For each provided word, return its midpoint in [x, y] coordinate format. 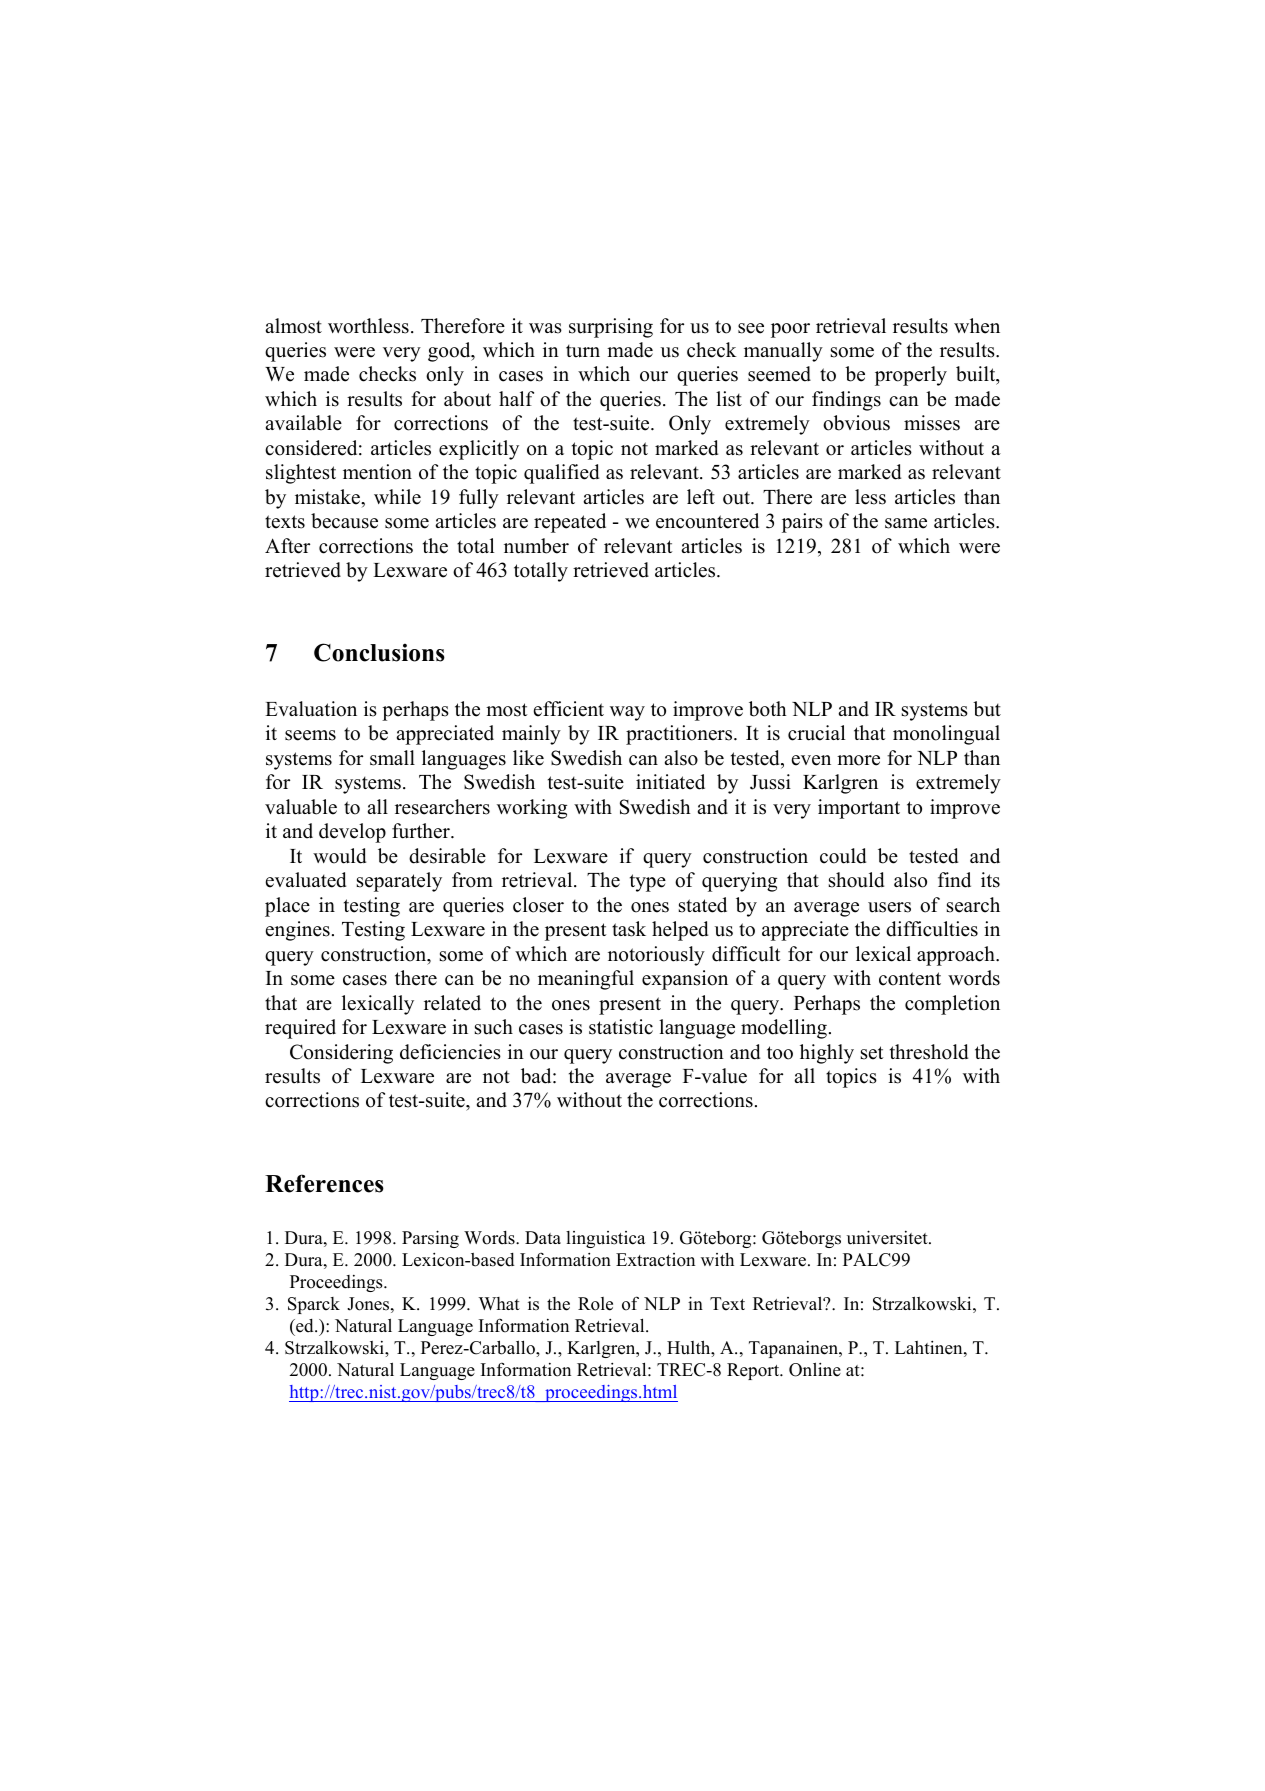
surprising [611, 328]
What [499, 1303]
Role [595, 1304]
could [843, 856]
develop [352, 833]
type [648, 883]
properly [911, 376]
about [467, 399]
